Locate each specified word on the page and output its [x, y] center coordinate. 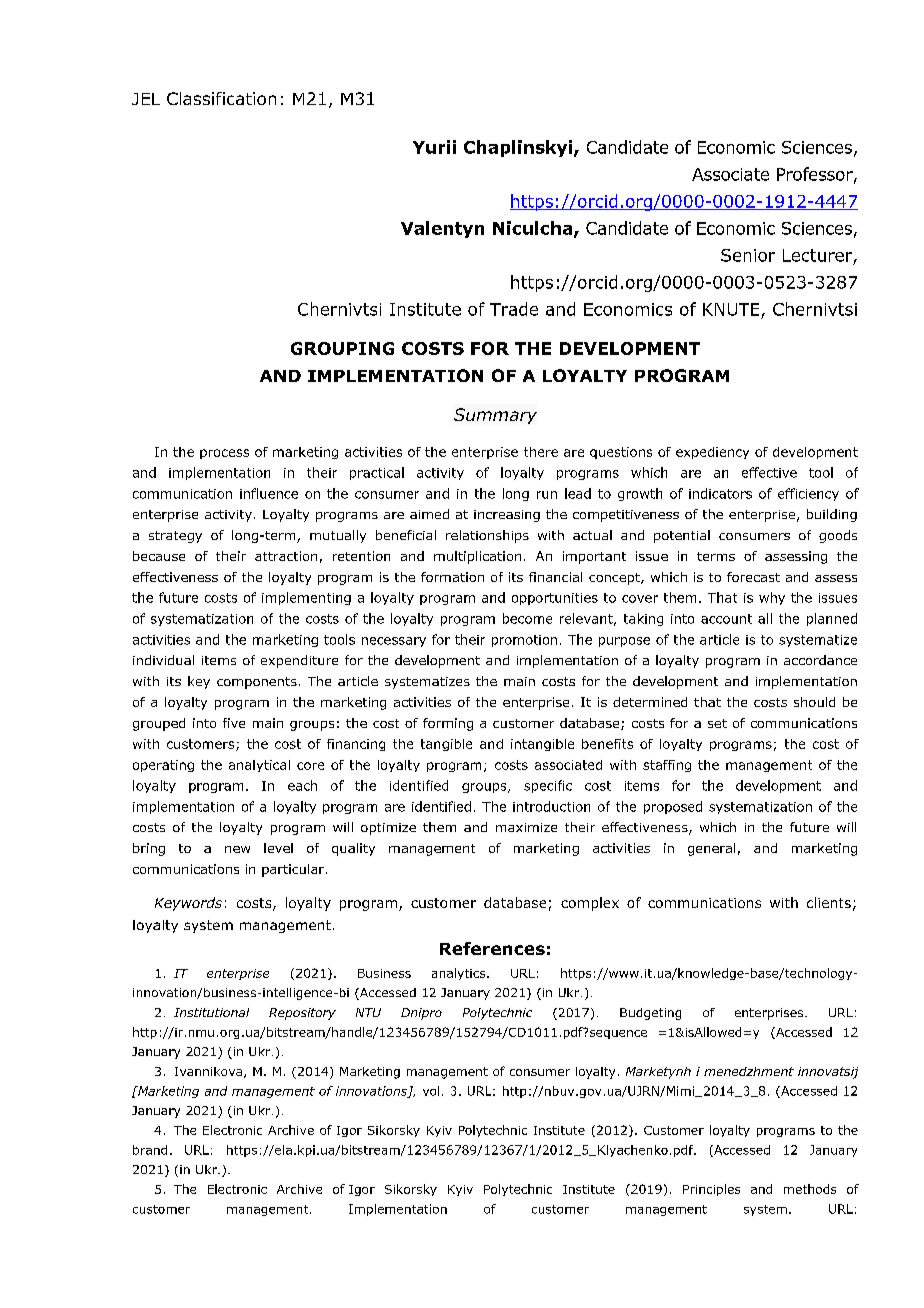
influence [269, 493]
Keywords [188, 904]
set [717, 723]
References [492, 948]
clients [829, 902]
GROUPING [342, 348]
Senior [748, 255]
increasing [507, 516]
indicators [720, 493]
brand [150, 1150]
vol [431, 1091]
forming [448, 724]
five [234, 723]
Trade [514, 309]
